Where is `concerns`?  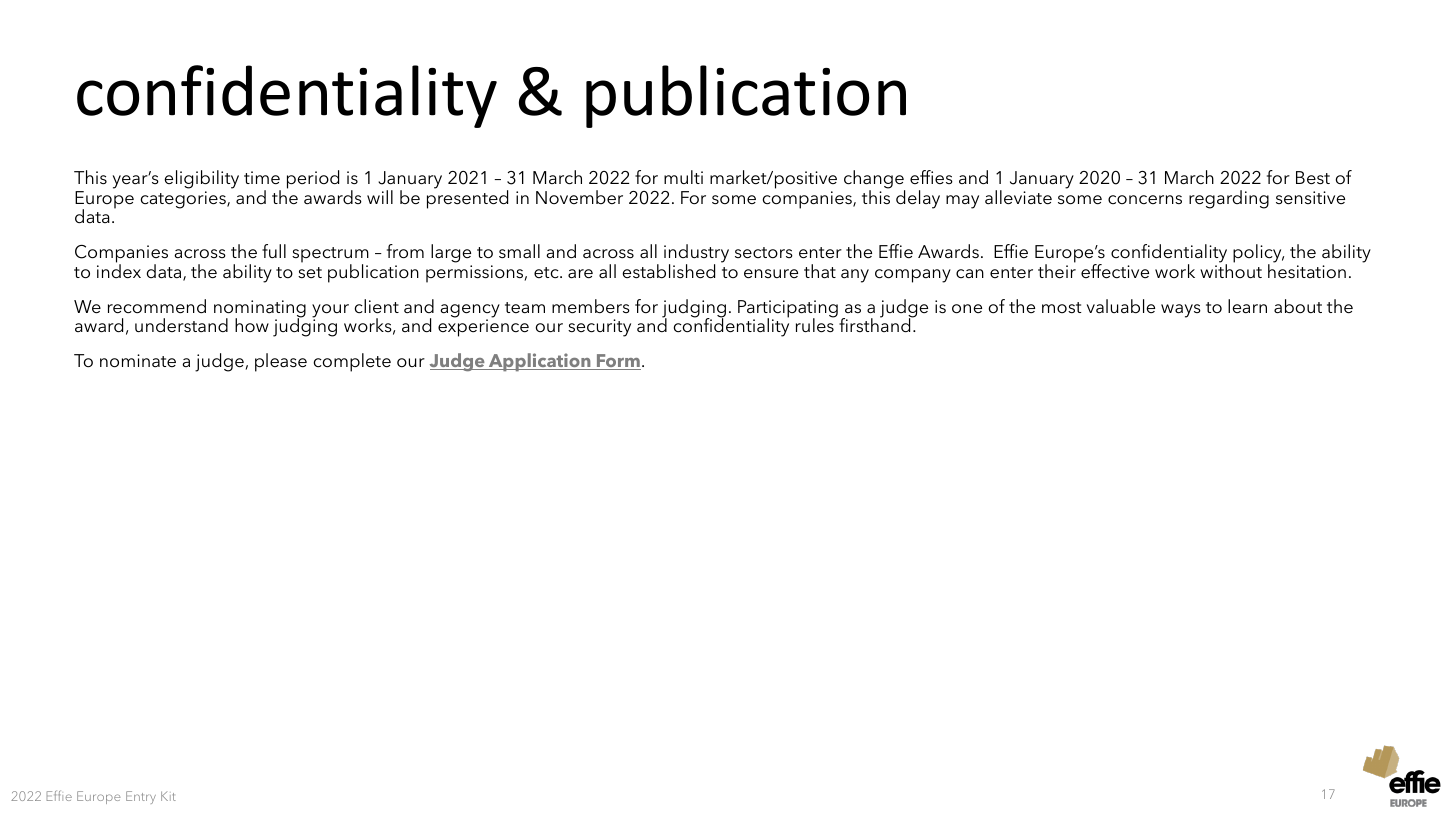 concerns is located at coordinates (1145, 199).
